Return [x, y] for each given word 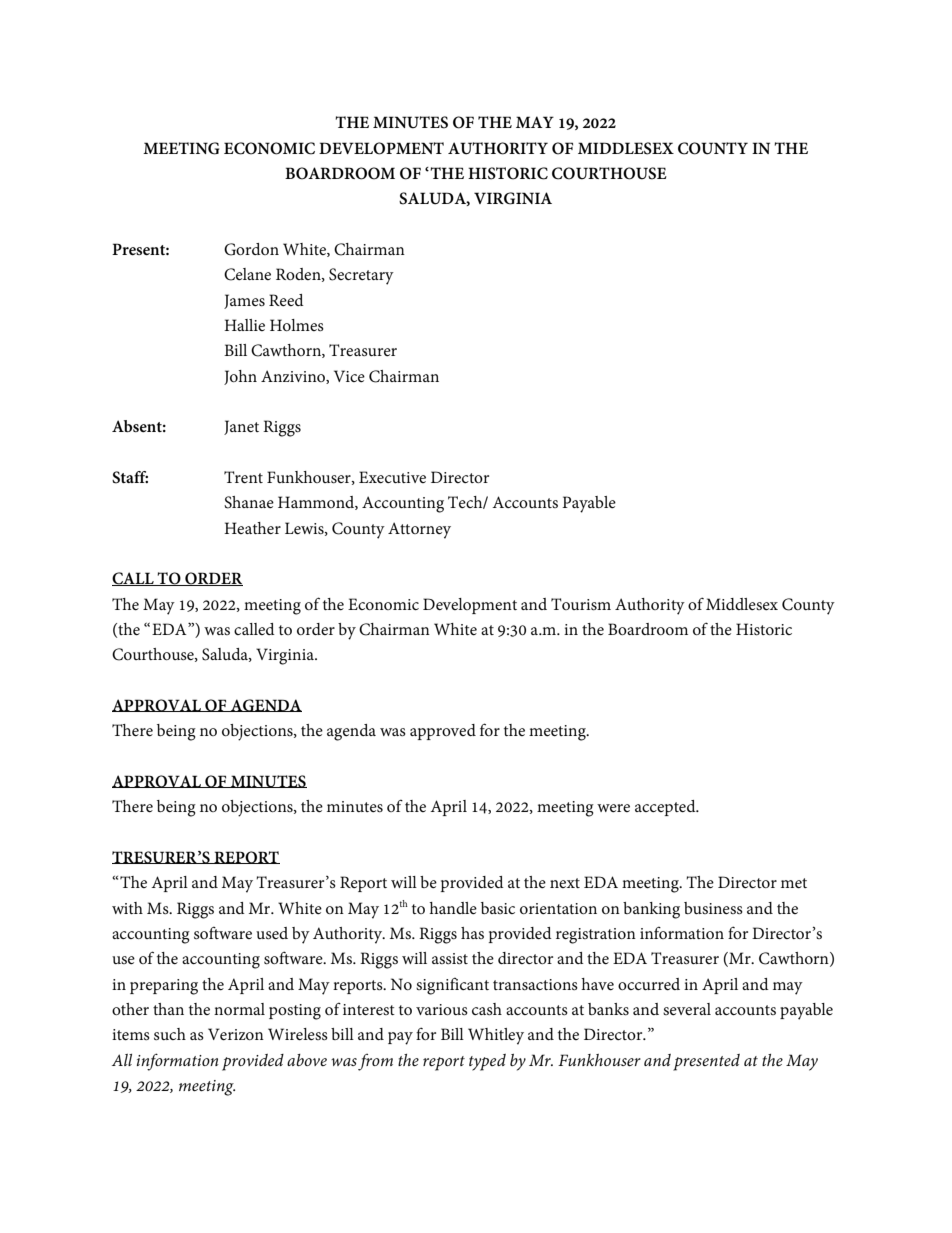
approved [443, 732]
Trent [243, 477]
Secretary [361, 276]
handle [453, 908]
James [244, 301]
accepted [666, 808]
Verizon [236, 1034]
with [127, 908]
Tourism [581, 604]
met [794, 883]
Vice [349, 376]
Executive [392, 477]
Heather [252, 528]
